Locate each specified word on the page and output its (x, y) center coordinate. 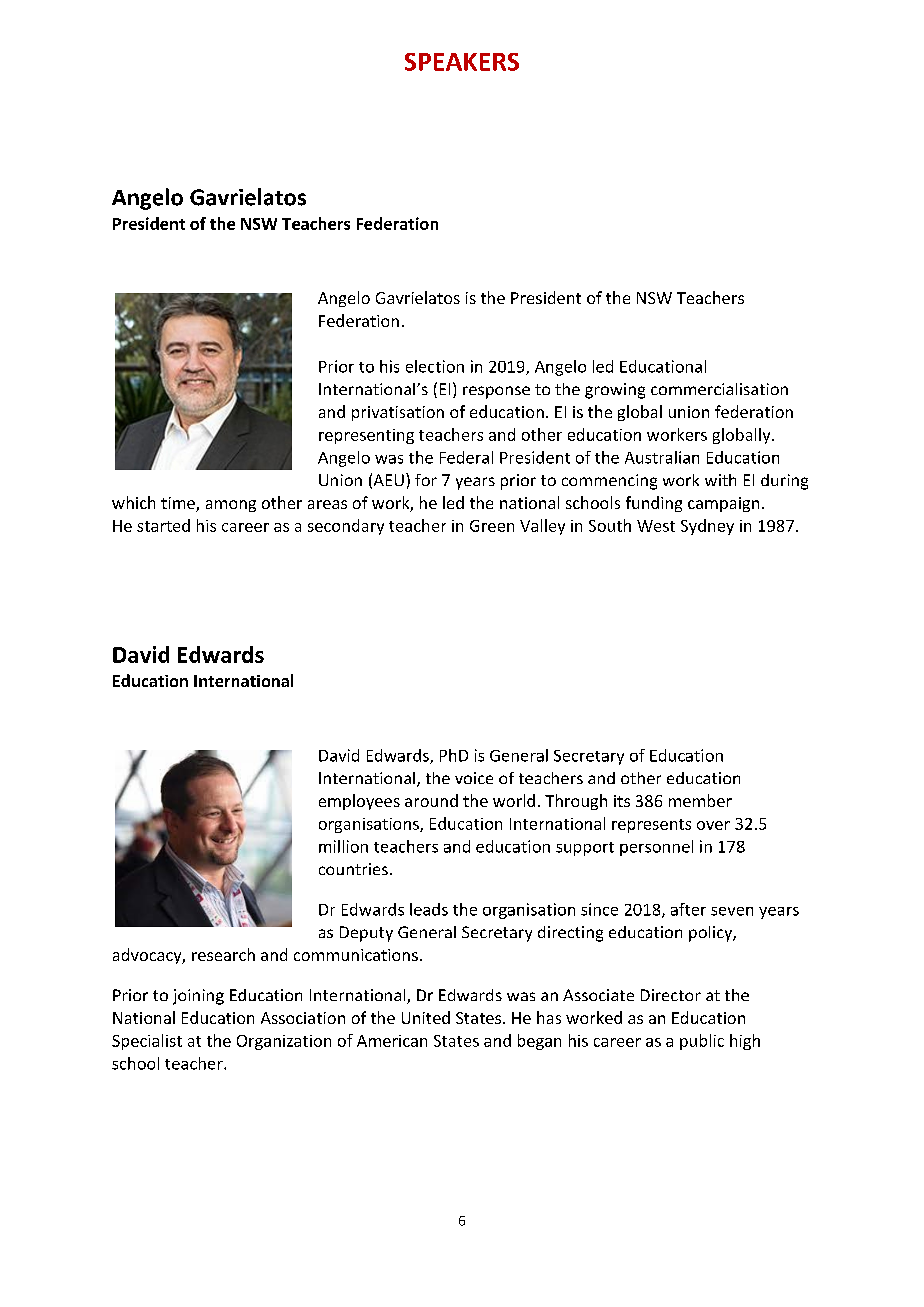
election (435, 366)
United (426, 1017)
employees (359, 802)
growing (615, 391)
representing (366, 436)
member (700, 800)
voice (474, 778)
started (163, 525)
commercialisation (719, 389)
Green (492, 526)
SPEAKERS (462, 62)
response (496, 392)
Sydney (707, 527)
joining (198, 997)
